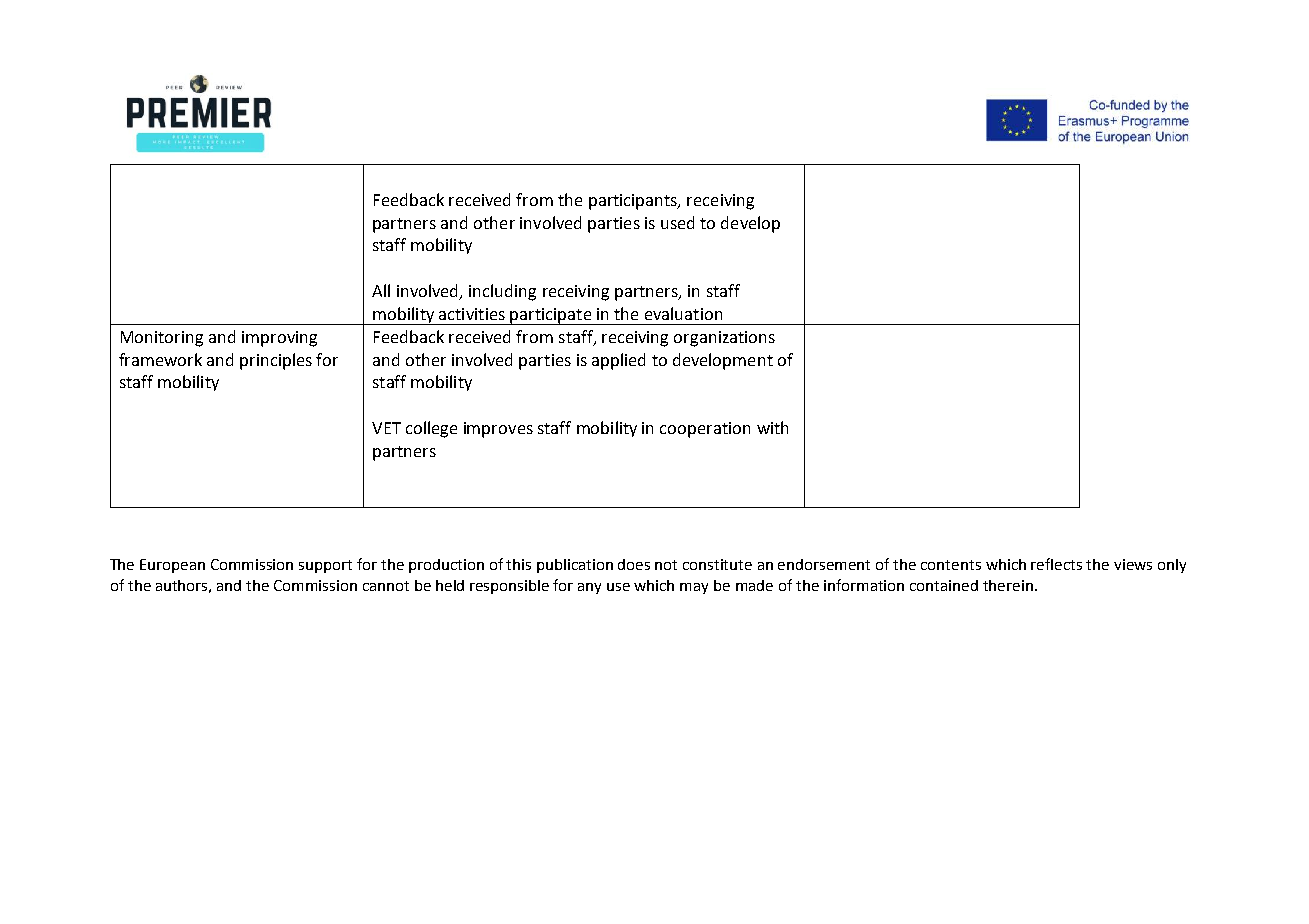 Image resolution: width=1309 pixels, height=924 pixels. I want to click on principles, so click(276, 361).
